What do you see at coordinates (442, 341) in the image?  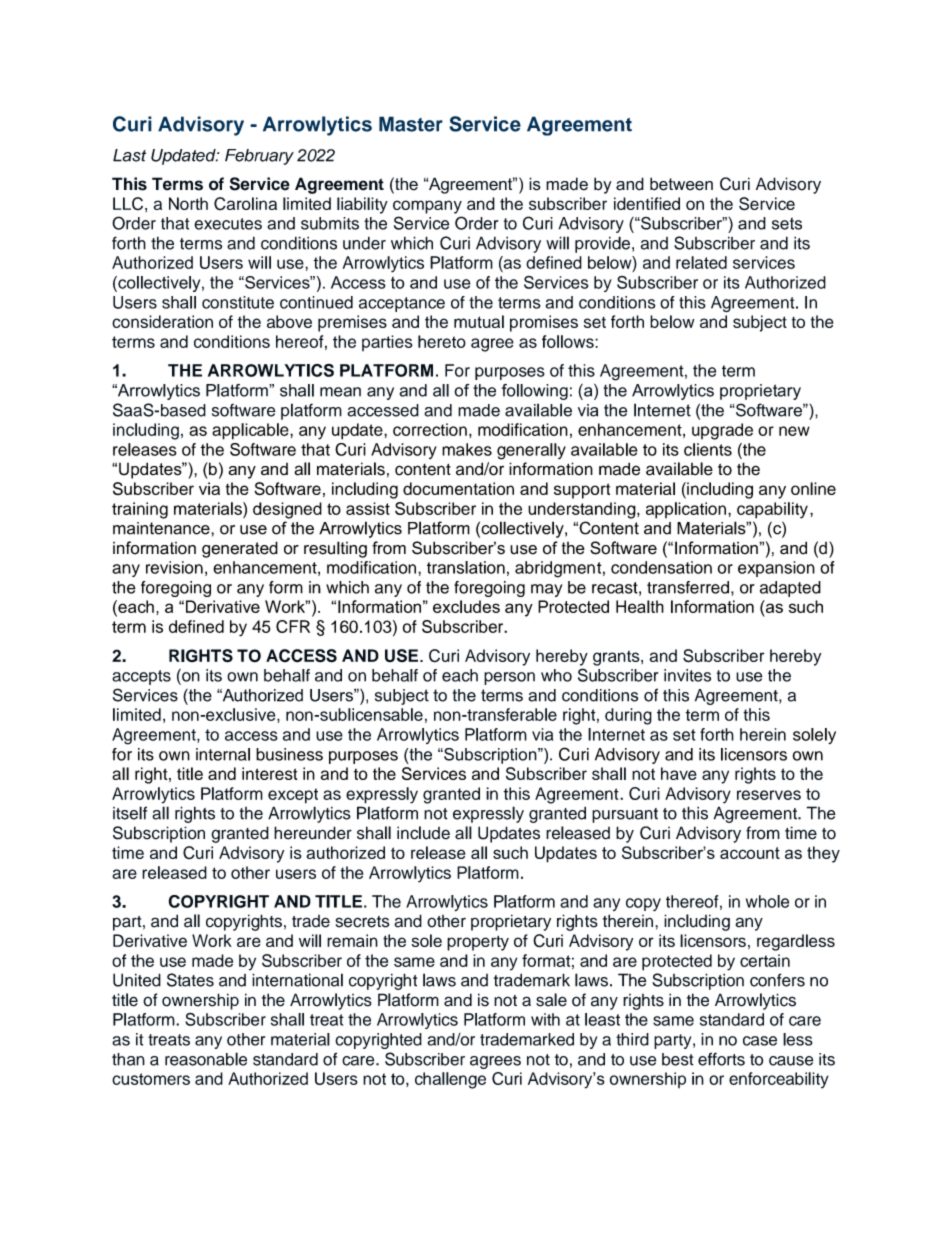 I see `hereto` at bounding box center [442, 341].
